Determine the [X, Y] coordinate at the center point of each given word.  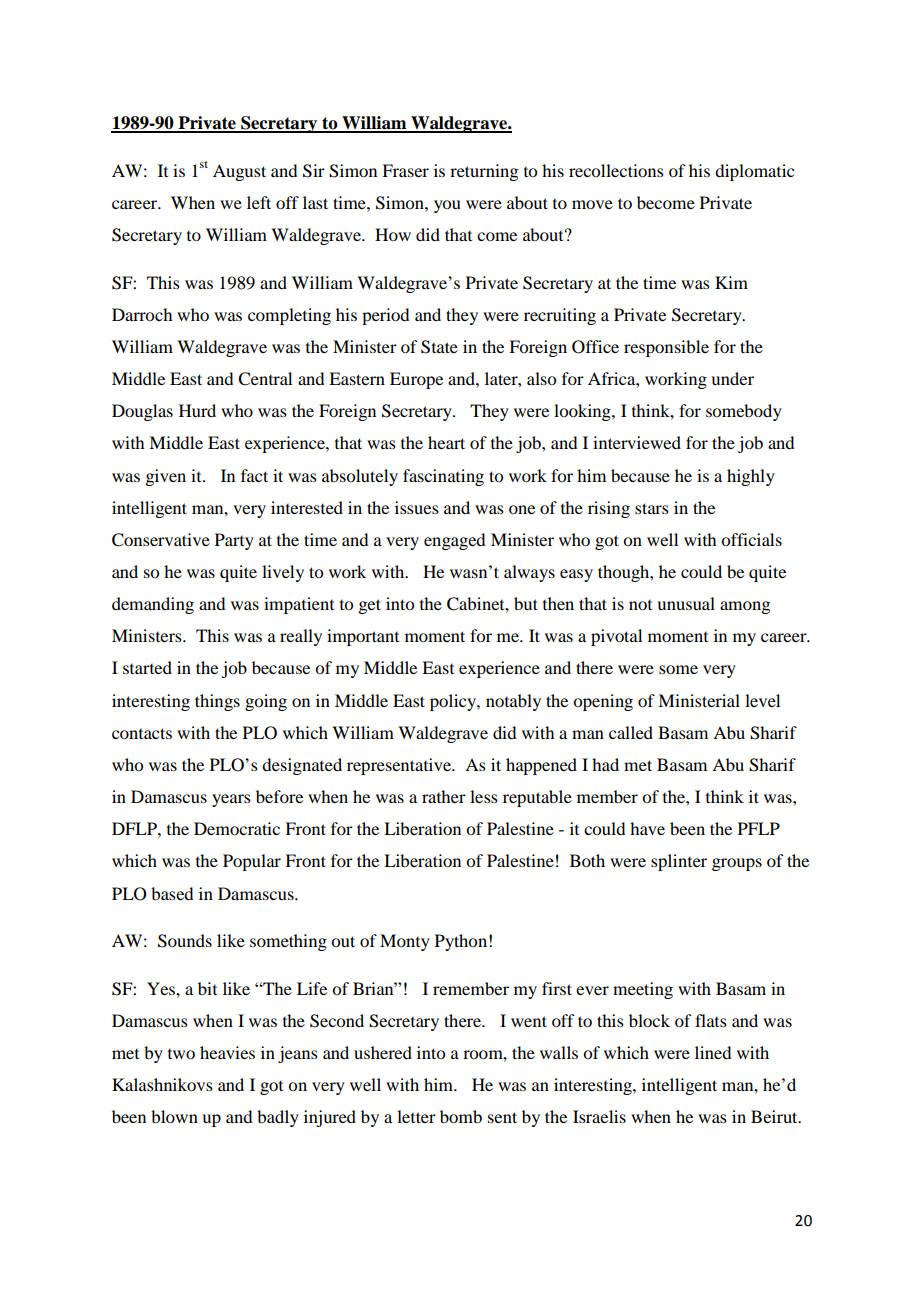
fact [254, 475]
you [447, 206]
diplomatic [754, 172]
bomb [461, 1116]
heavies [227, 1052]
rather [444, 796]
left [259, 202]
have [647, 828]
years [231, 800]
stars [652, 508]
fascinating [443, 477]
